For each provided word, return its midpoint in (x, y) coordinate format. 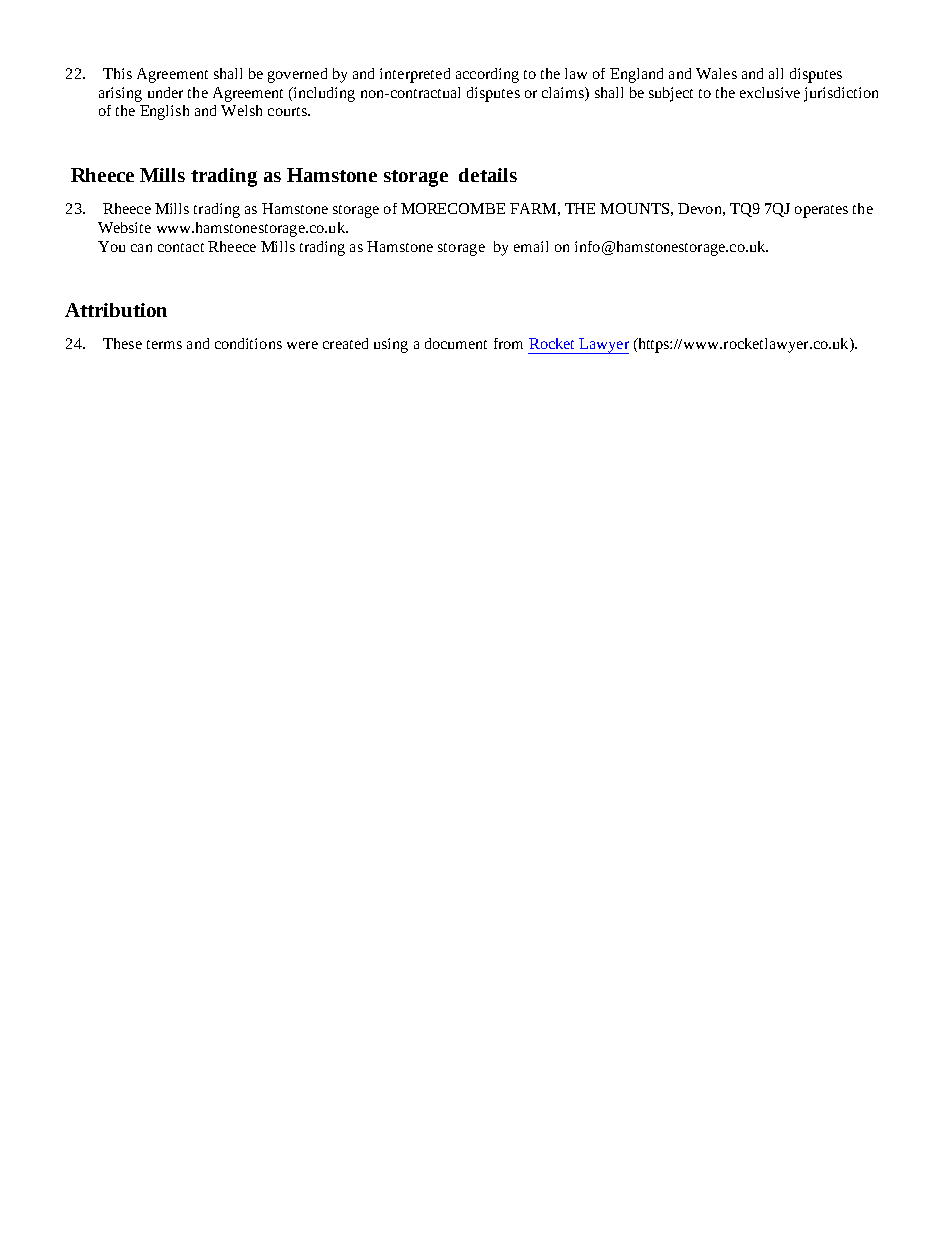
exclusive (770, 92)
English (164, 112)
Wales (716, 73)
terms (164, 344)
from (508, 343)
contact (181, 247)
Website (124, 227)
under (165, 92)
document (456, 343)
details (488, 175)
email (531, 246)
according (487, 75)
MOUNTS (634, 208)
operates (821, 211)
